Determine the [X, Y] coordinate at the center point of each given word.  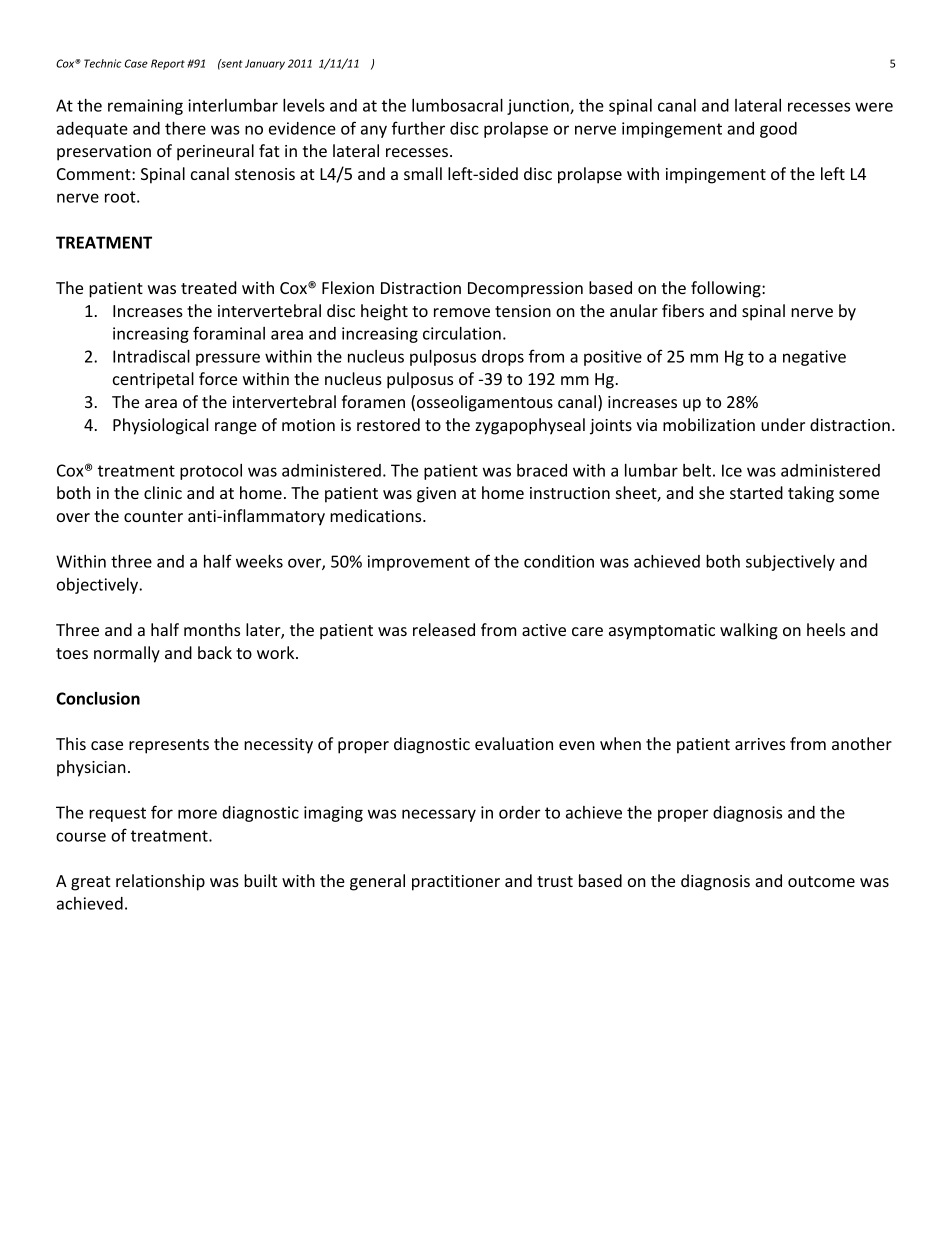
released [444, 629]
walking [749, 631]
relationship [160, 882]
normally [127, 654]
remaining [145, 107]
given [436, 495]
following [727, 289]
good [778, 130]
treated [208, 287]
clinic [163, 492]
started [756, 492]
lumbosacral [457, 105]
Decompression [525, 290]
